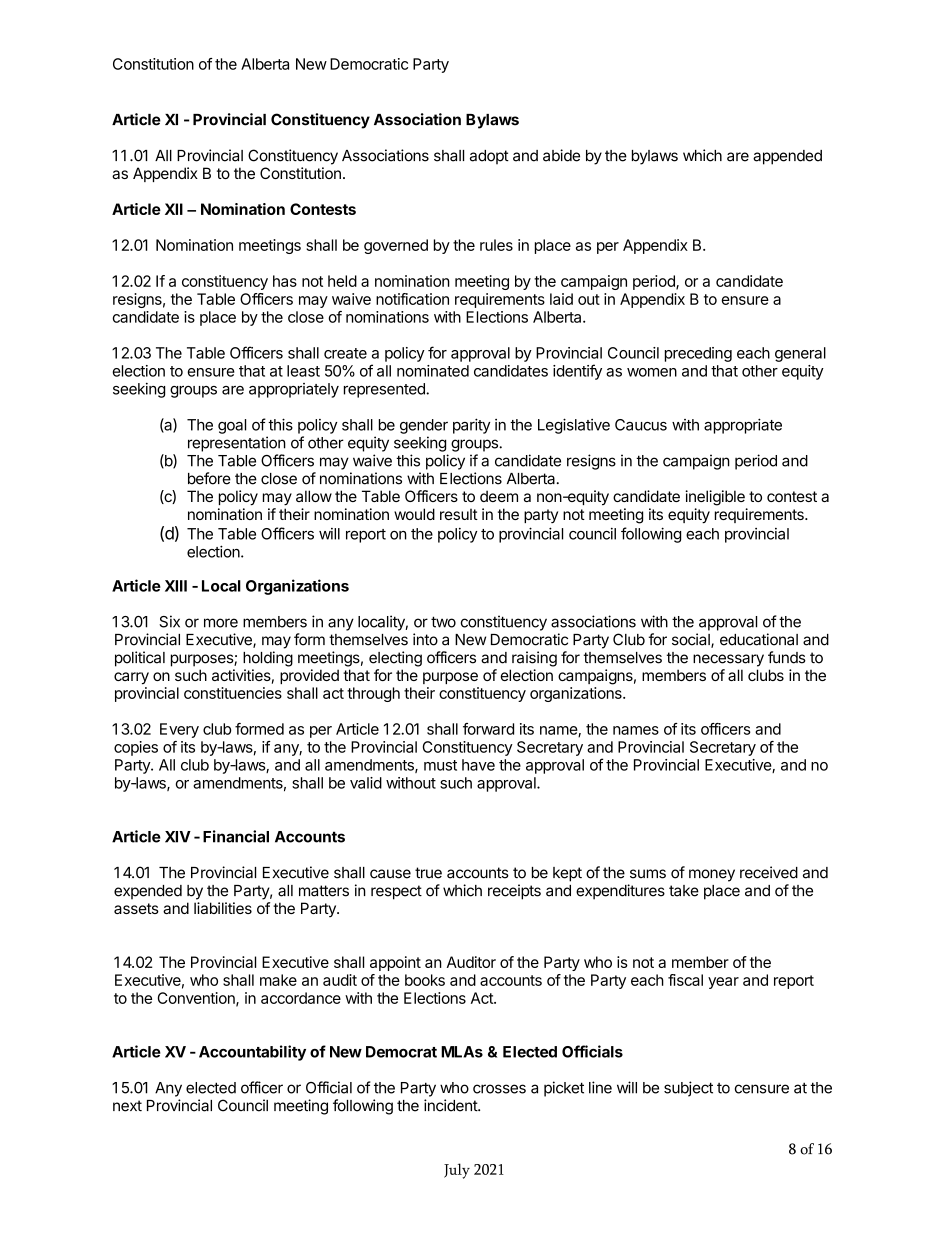 The width and height of the screenshot is (952, 1233). Describe the element at coordinates (489, 157) in the screenshot. I see `adopt` at that location.
